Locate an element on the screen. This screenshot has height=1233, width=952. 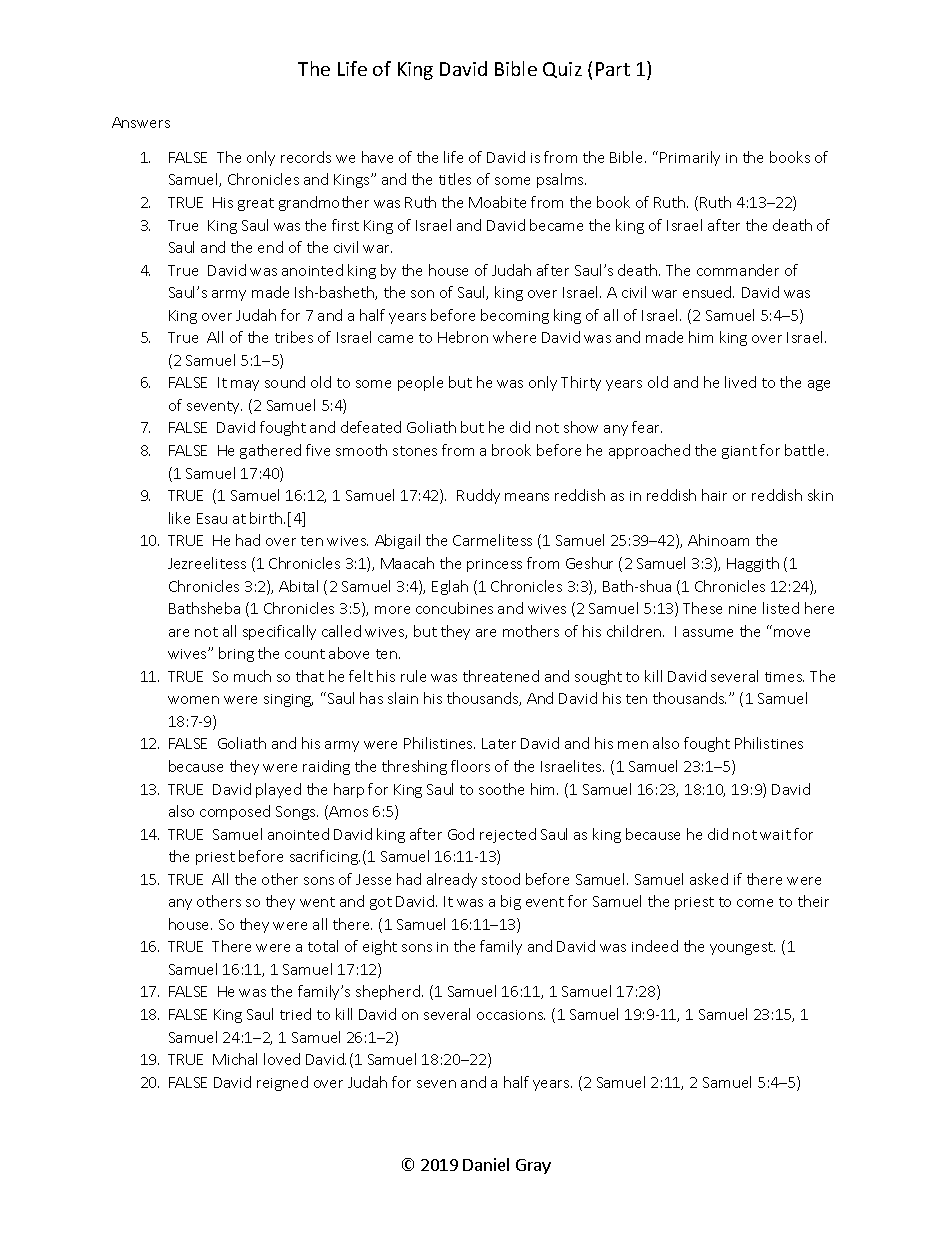
Answers is located at coordinates (141, 122).
